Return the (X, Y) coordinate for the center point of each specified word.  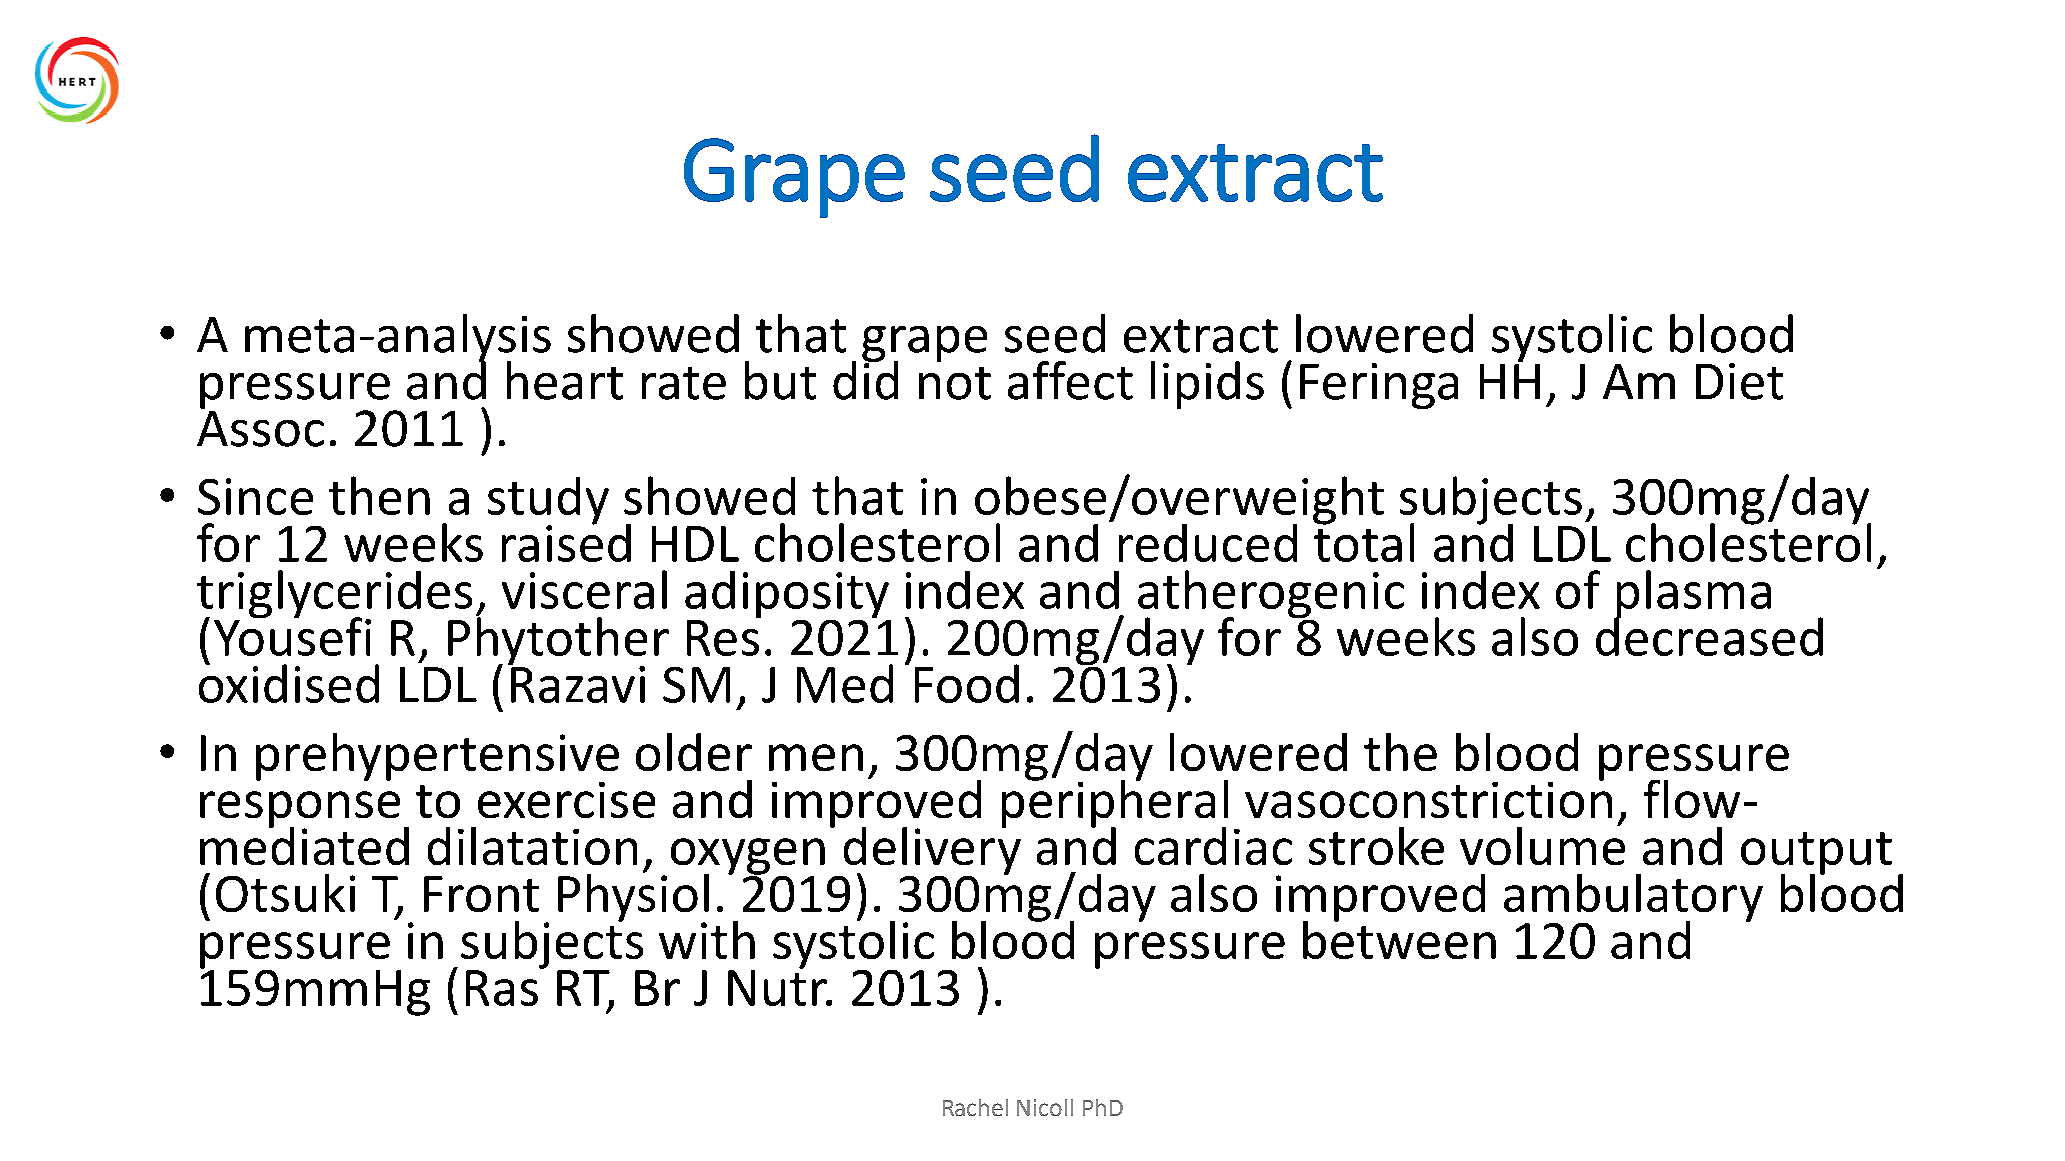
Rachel (975, 1107)
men (816, 757)
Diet (1739, 381)
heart (565, 380)
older (694, 752)
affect (1070, 380)
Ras (502, 988)
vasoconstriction (1428, 798)
